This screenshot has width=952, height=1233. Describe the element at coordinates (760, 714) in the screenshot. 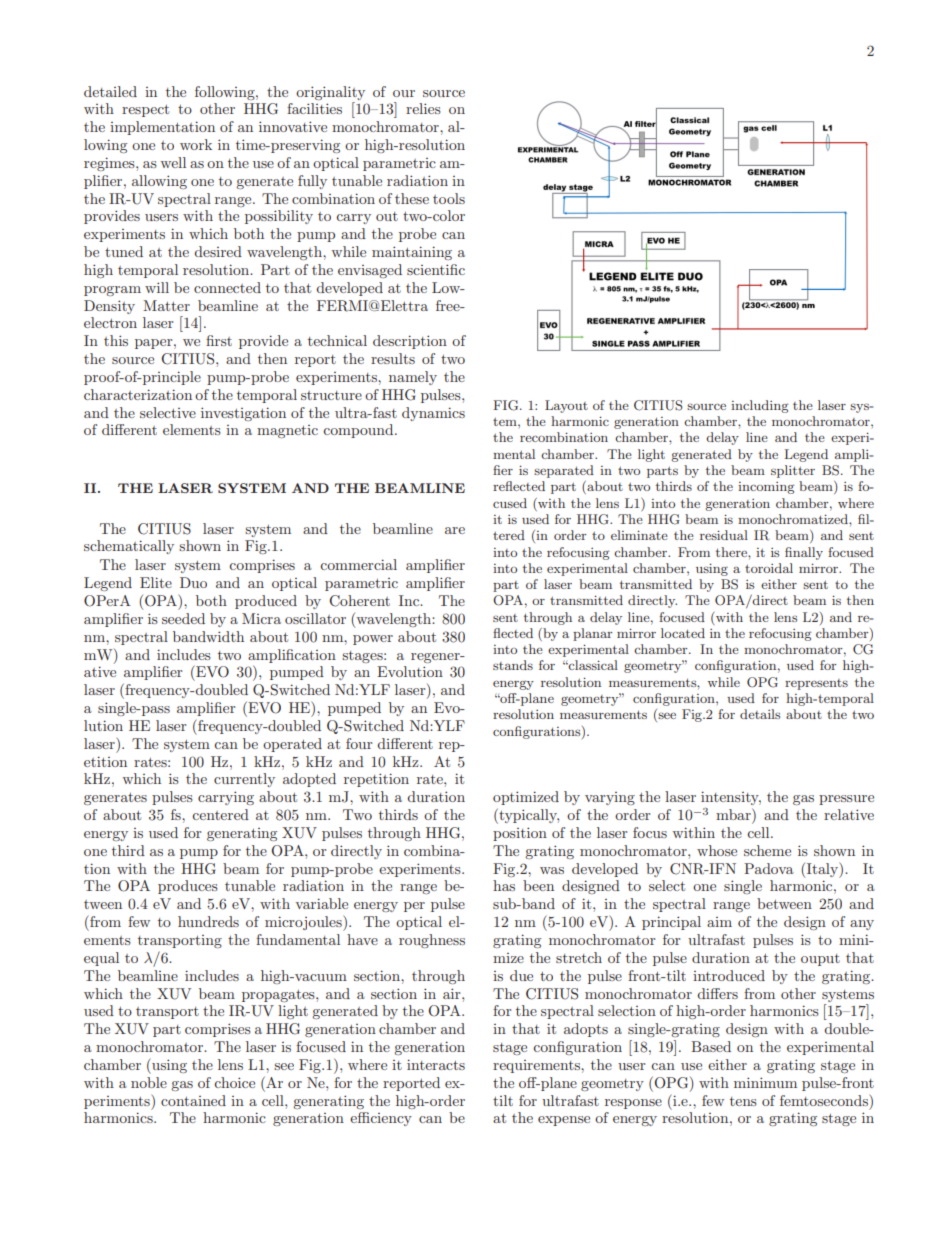

I see `details` at that location.
